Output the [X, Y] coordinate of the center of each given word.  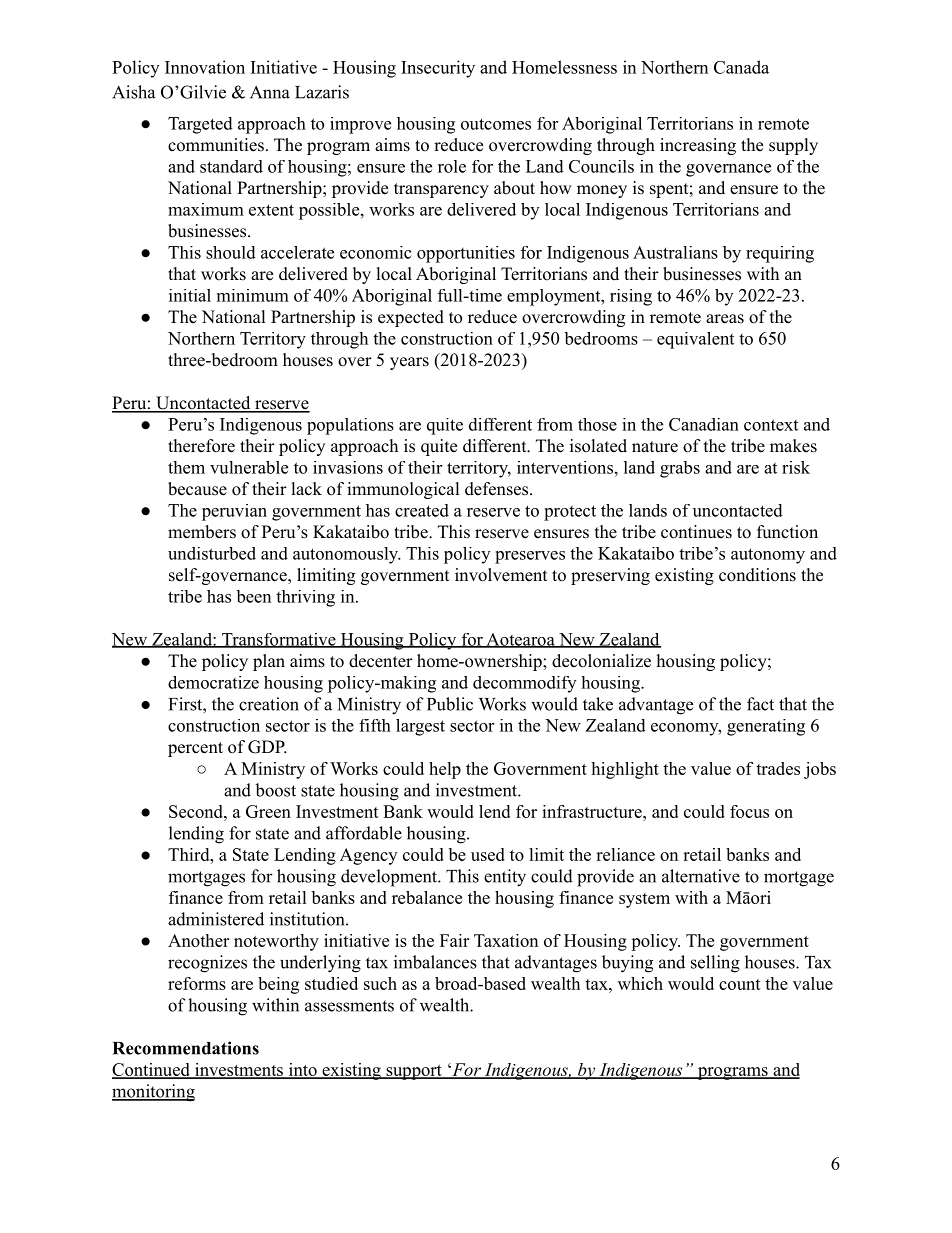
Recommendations [186, 1048]
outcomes [496, 124]
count [740, 984]
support [414, 1072]
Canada [741, 67]
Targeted [200, 125]
